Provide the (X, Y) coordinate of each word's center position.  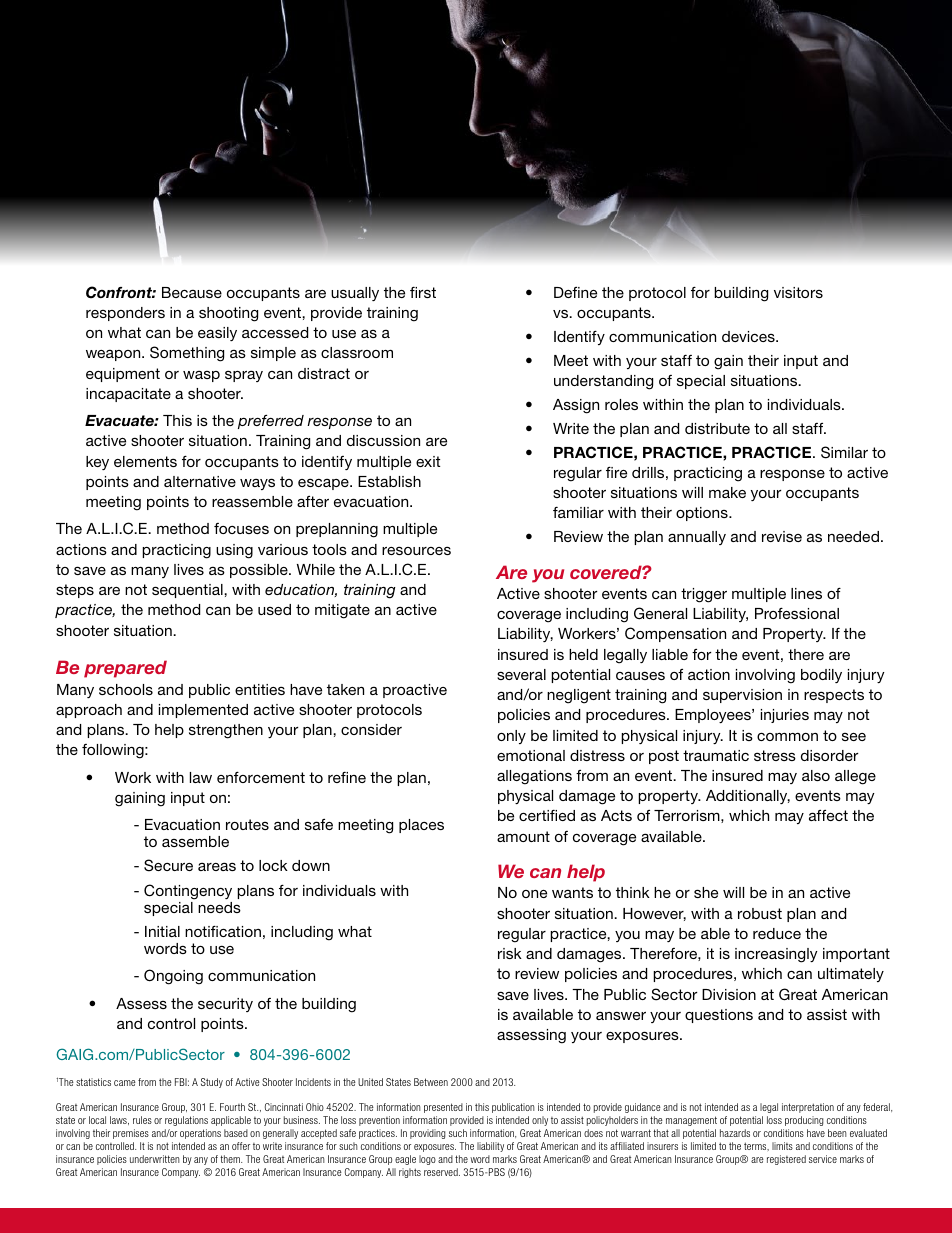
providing (428, 1134)
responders (125, 314)
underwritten (155, 1159)
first (423, 292)
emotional (531, 755)
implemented (203, 711)
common (787, 736)
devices (749, 336)
